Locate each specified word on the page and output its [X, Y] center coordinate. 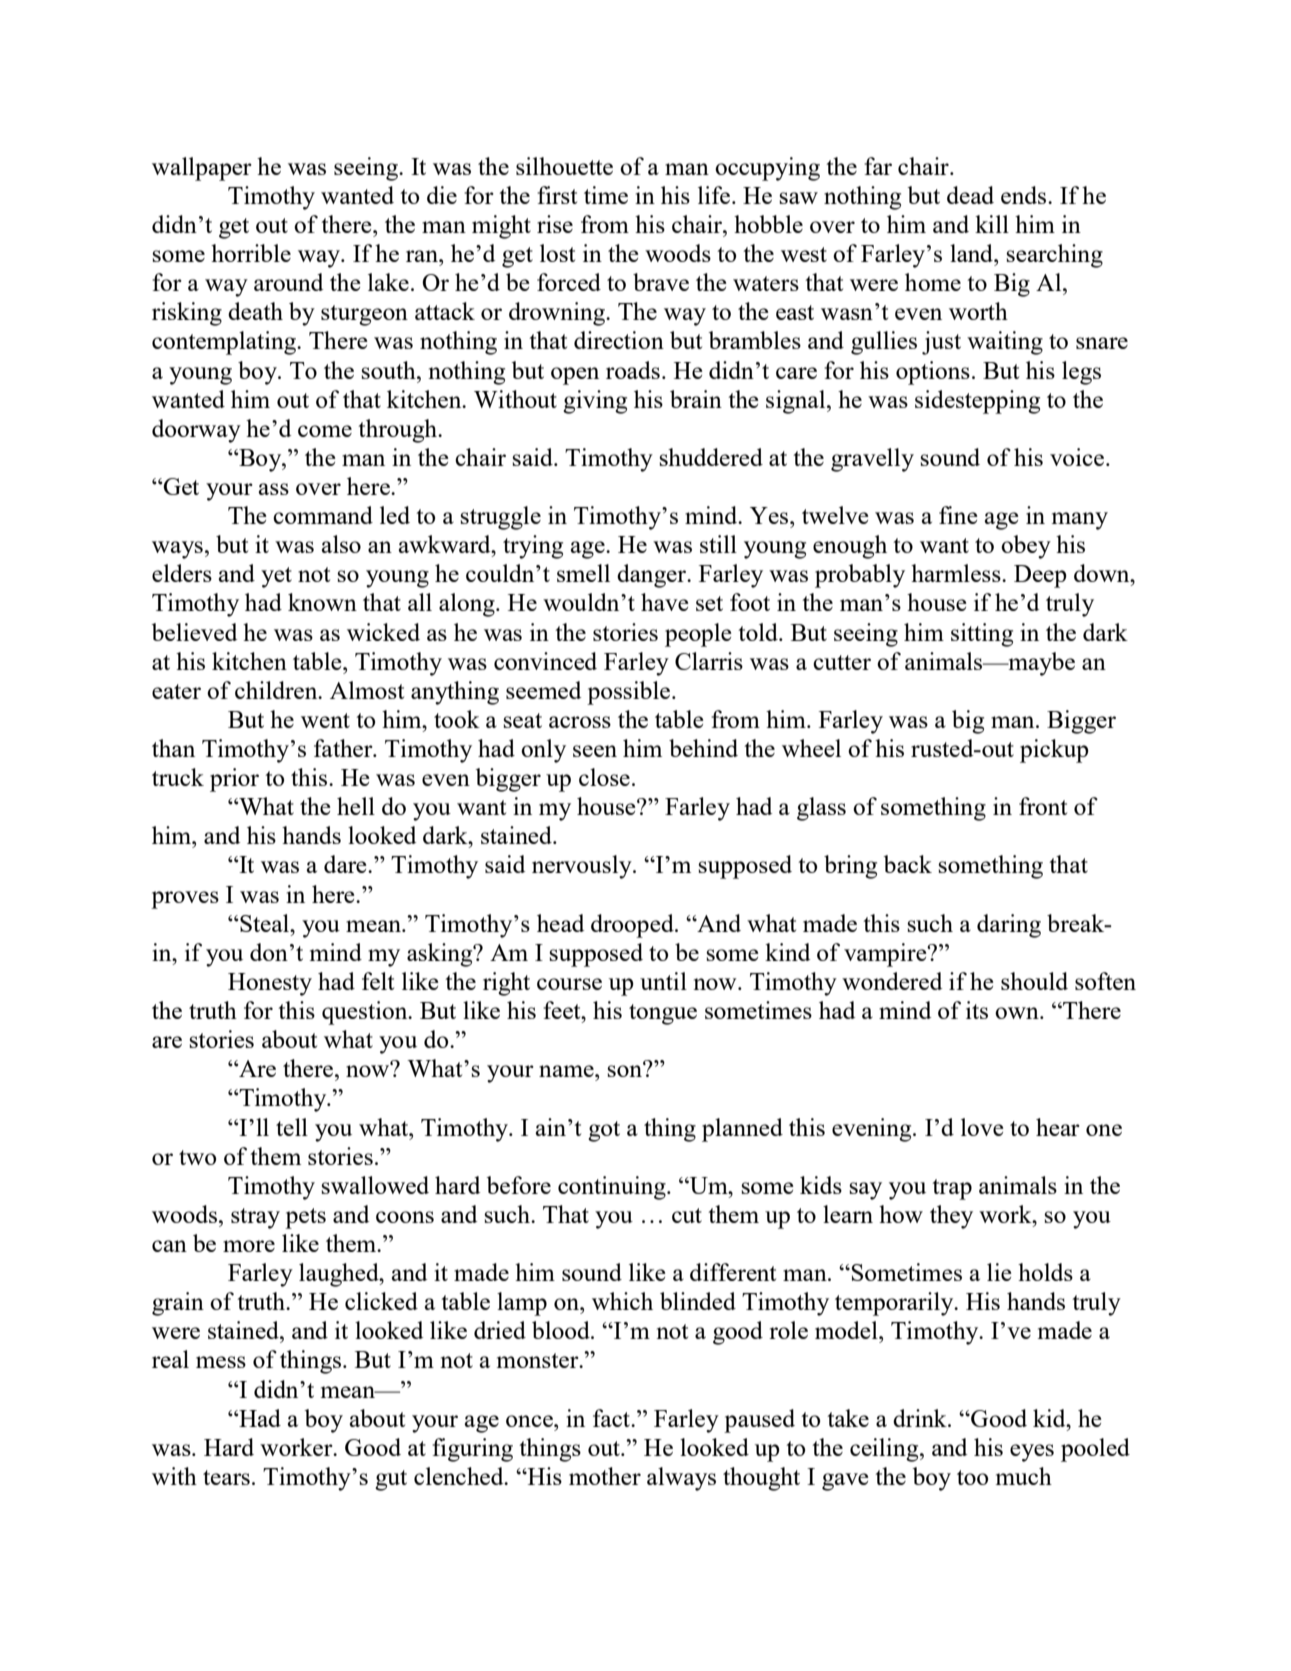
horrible [251, 253]
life [714, 195]
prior [234, 780]
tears [226, 1477]
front [1043, 806]
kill [992, 224]
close [604, 777]
